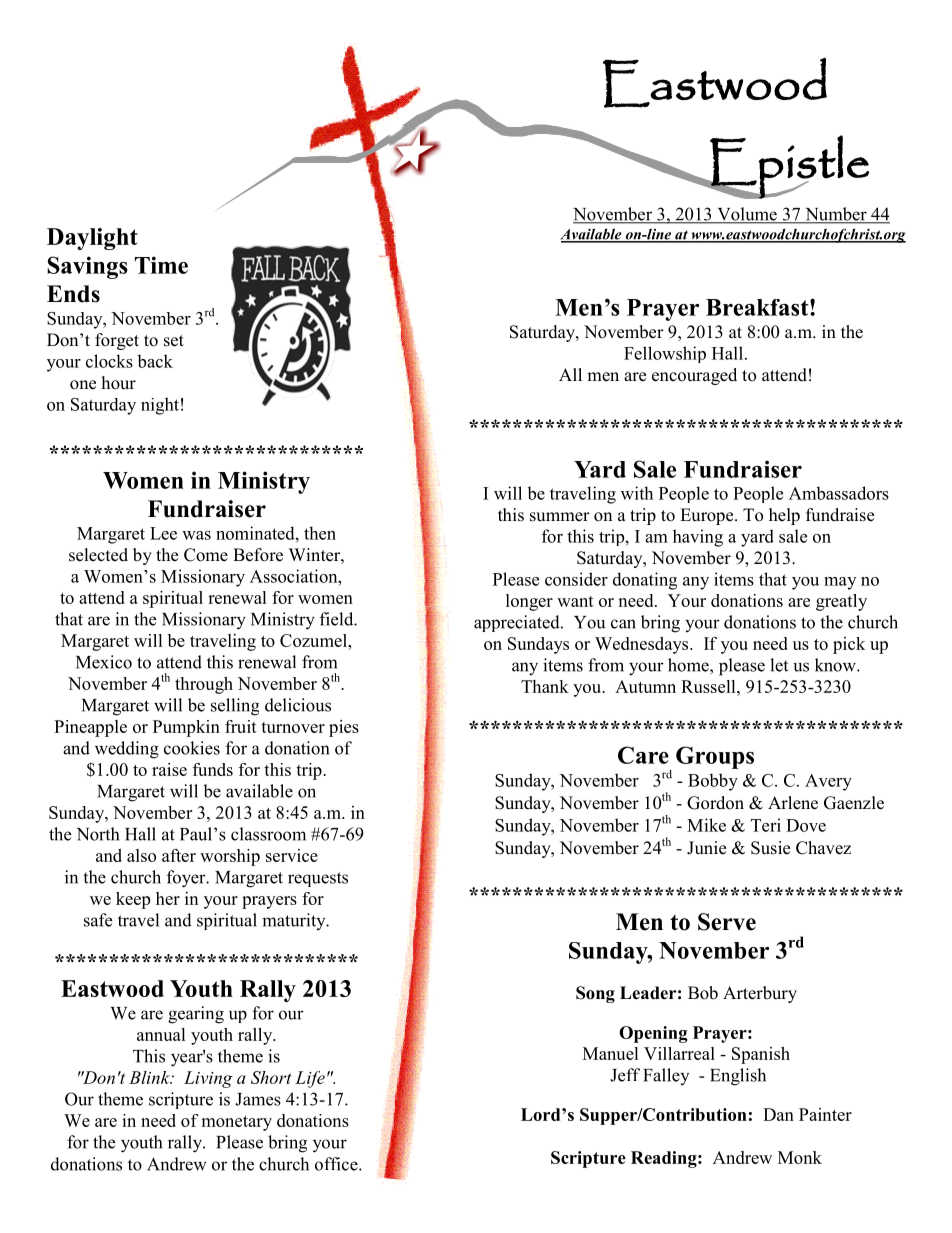 The height and width of the document is (1233, 952). What do you see at coordinates (788, 167) in the document?
I see `Epistle` at bounding box center [788, 167].
